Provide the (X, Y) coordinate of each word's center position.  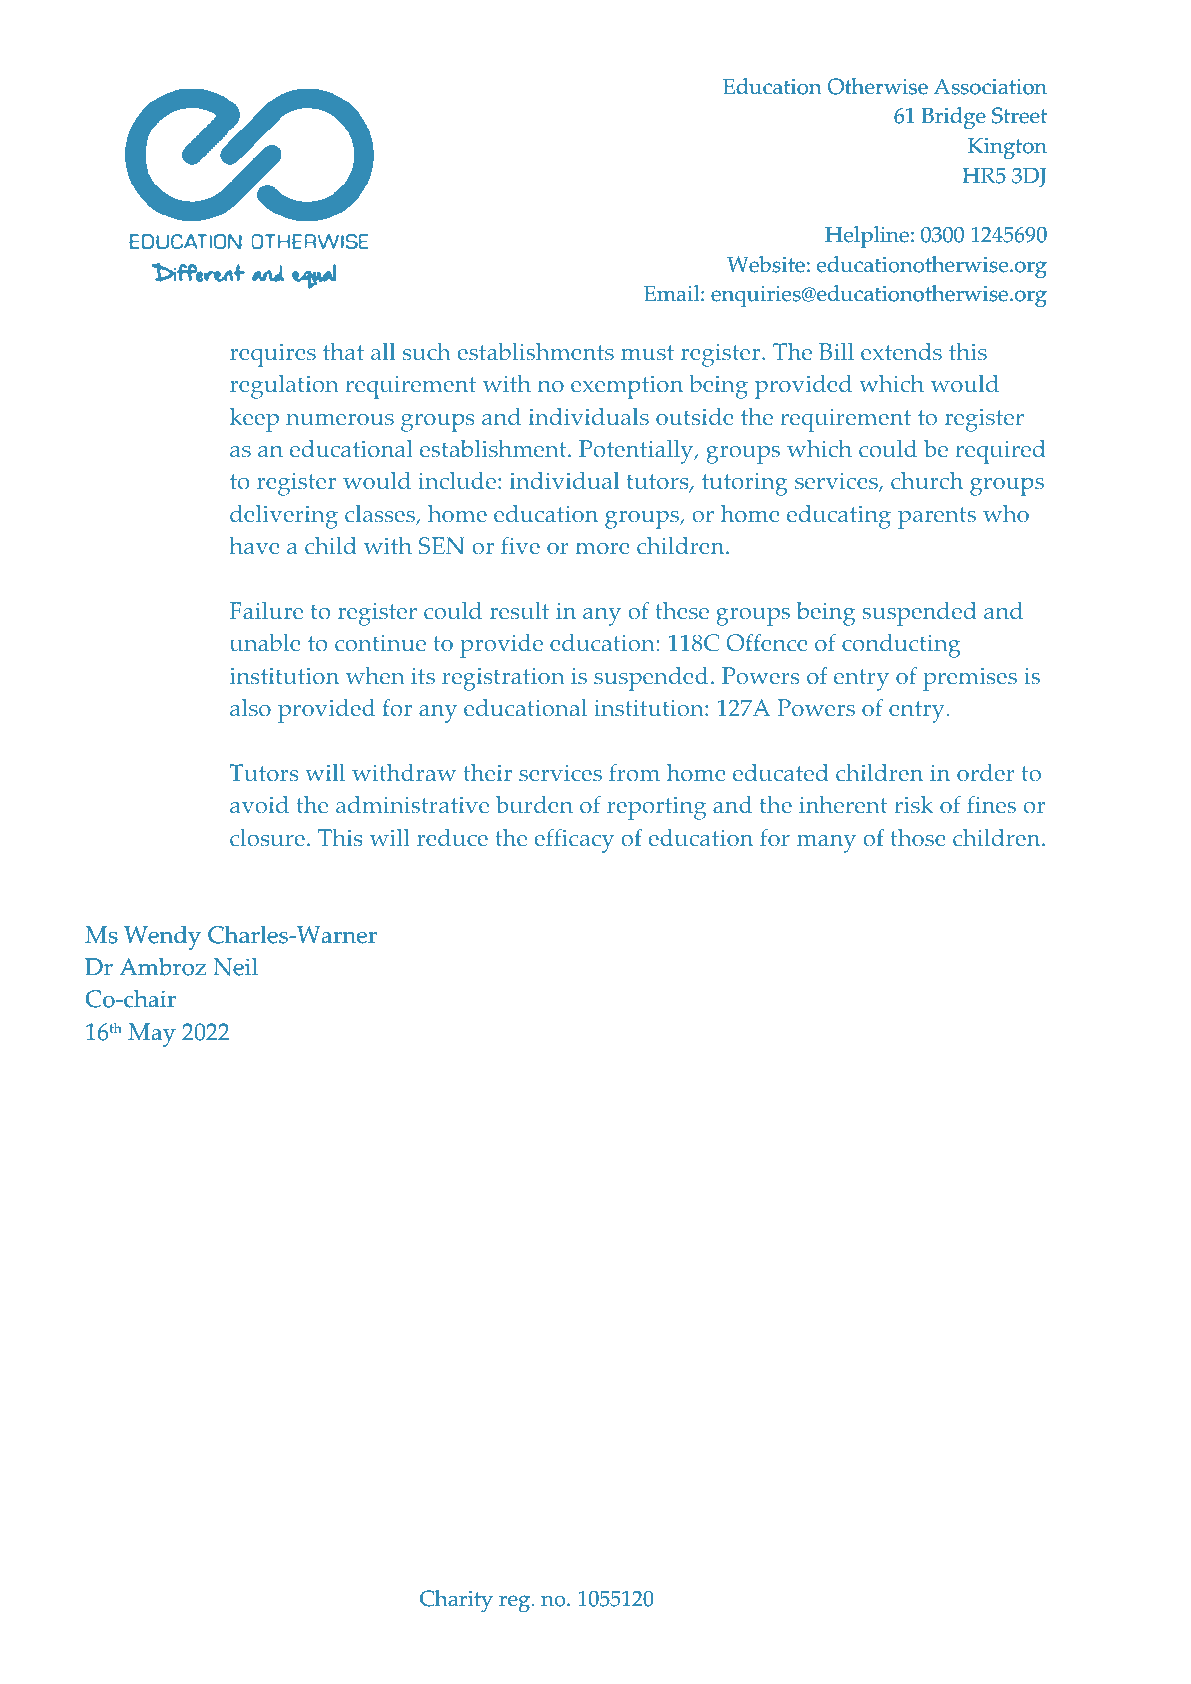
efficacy (574, 840)
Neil (235, 966)
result (519, 611)
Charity (456, 1601)
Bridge (953, 118)
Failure (266, 611)
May (152, 1035)
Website (766, 264)
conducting (901, 646)
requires (273, 355)
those (918, 838)
